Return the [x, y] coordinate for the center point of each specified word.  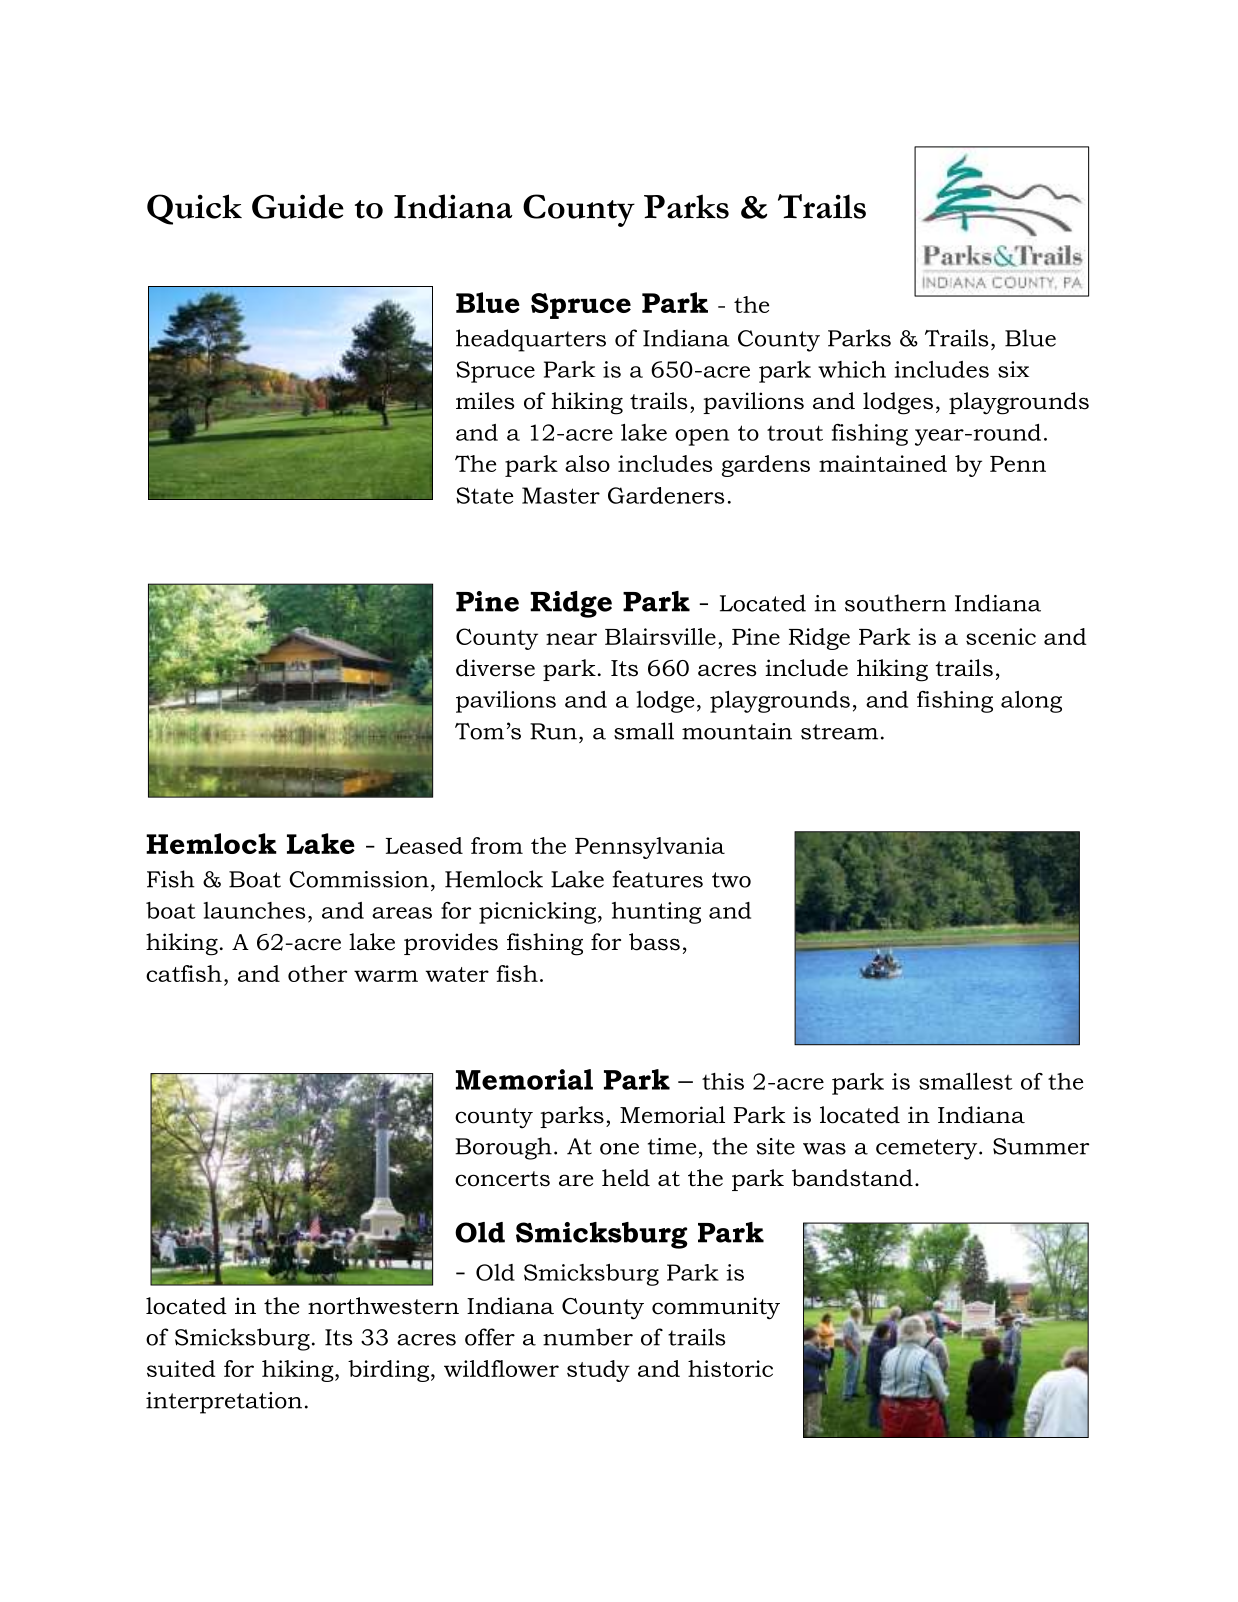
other [317, 973]
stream [839, 732]
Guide [298, 206]
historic [730, 1368]
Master [561, 495]
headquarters [531, 340]
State [484, 495]
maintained [883, 463]
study [598, 1371]
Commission [359, 879]
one [619, 1149]
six [1013, 369]
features [658, 879]
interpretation [224, 1403]
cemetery [928, 1149]
